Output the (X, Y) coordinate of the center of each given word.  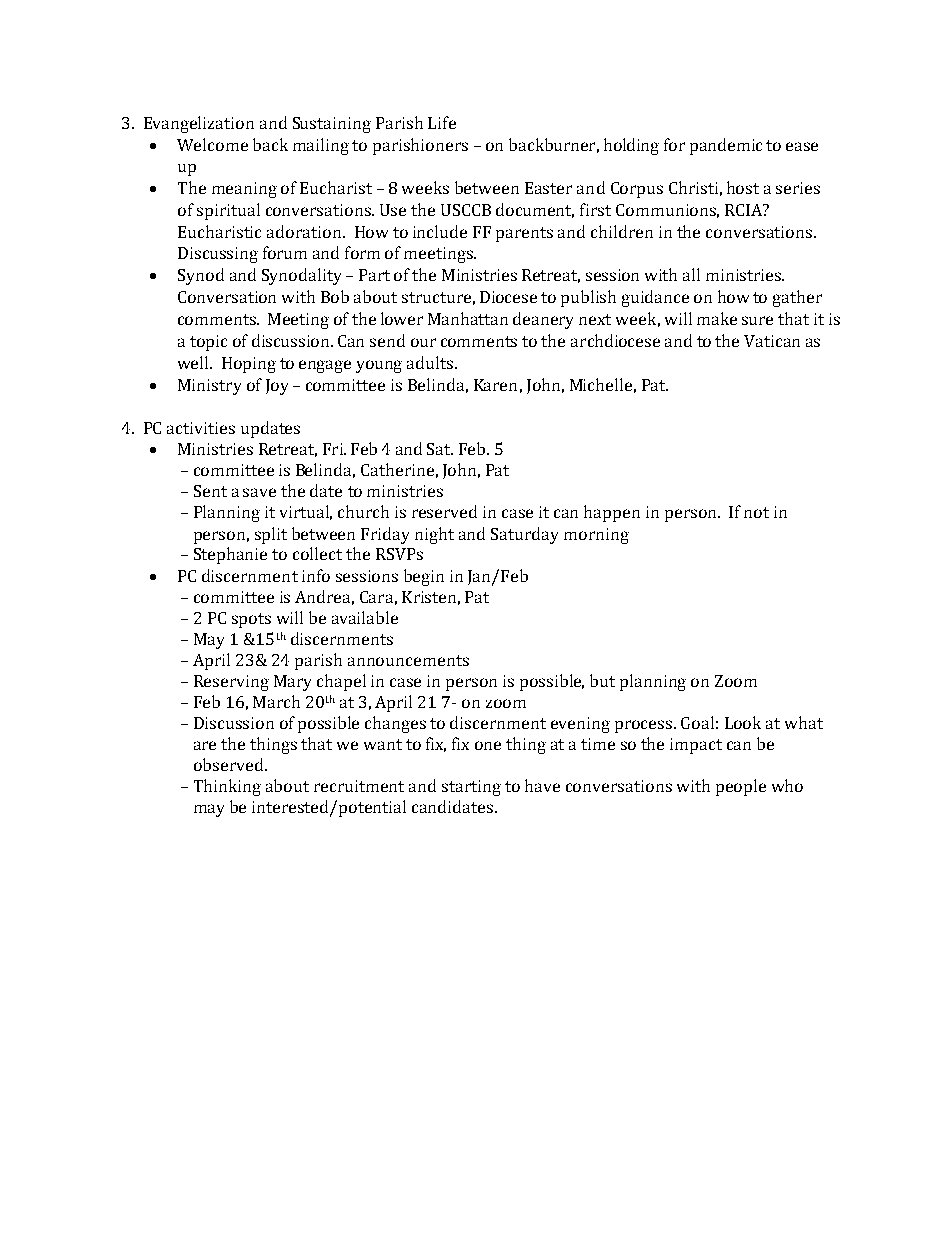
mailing (321, 146)
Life (442, 122)
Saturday (524, 535)
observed (230, 764)
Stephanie (230, 555)
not (756, 512)
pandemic (726, 146)
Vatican (772, 341)
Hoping (249, 365)
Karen (495, 385)
